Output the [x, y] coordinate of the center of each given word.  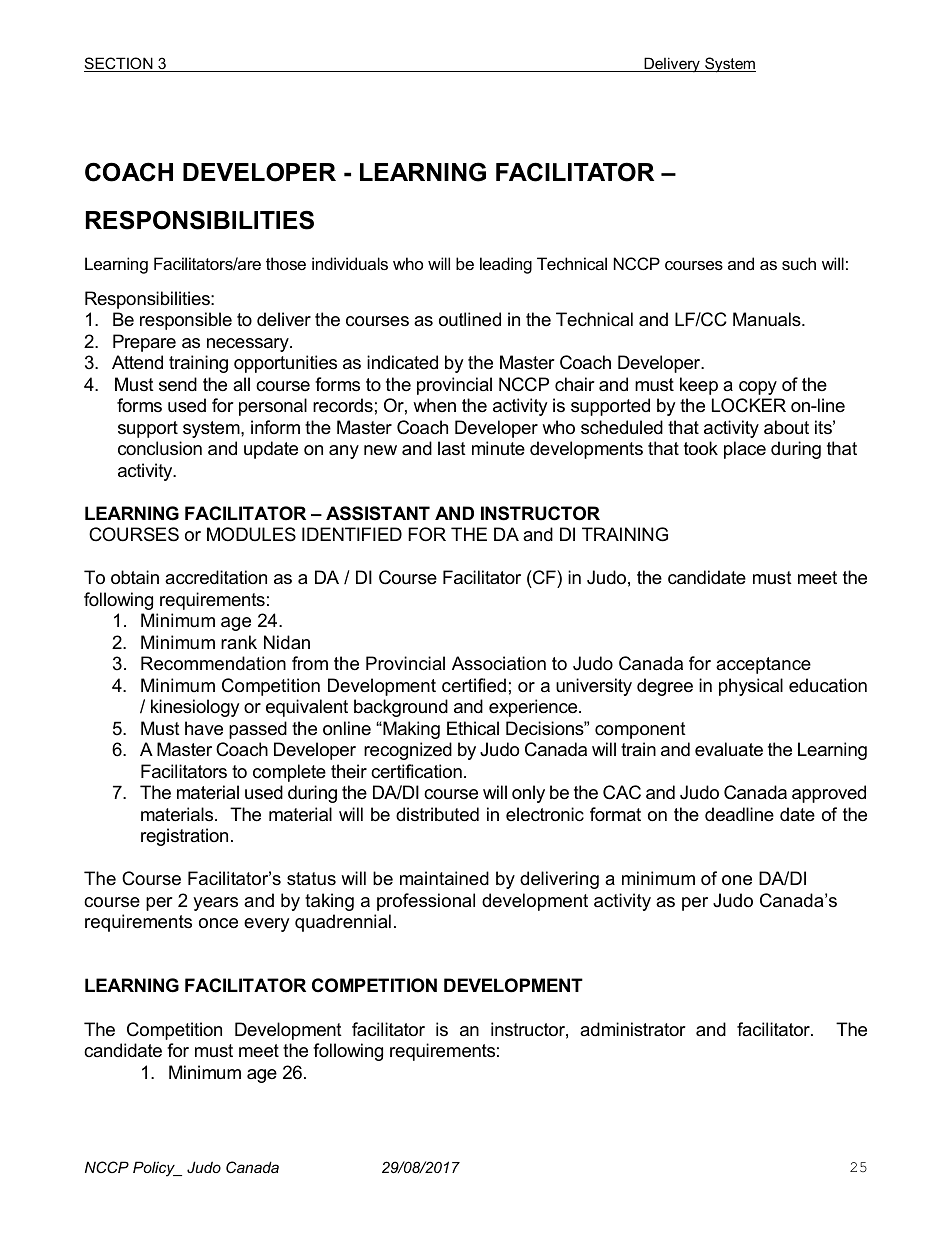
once [218, 923]
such [799, 263]
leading [506, 265]
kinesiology [195, 708]
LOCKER [749, 405]
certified [474, 685]
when [434, 405]
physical [751, 687]
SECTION [119, 64]
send [178, 384]
